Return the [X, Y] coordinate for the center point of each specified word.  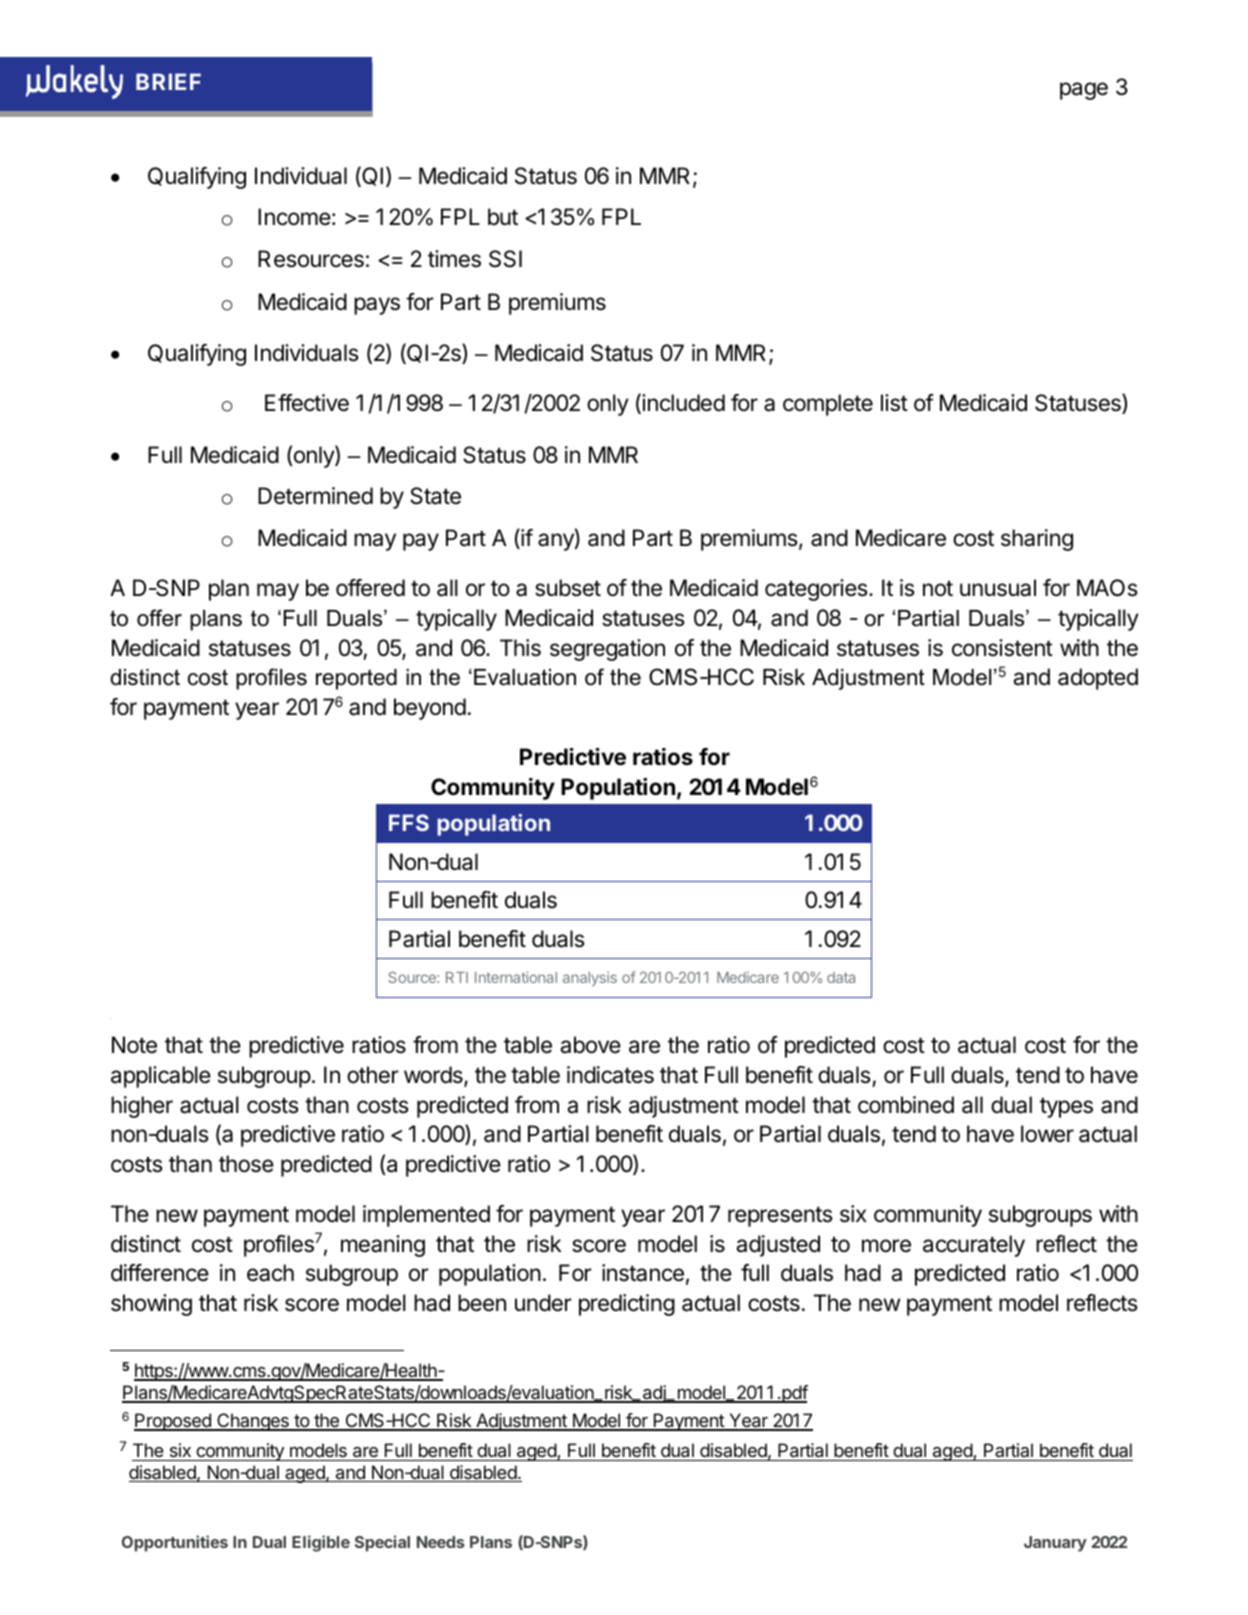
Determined [315, 496]
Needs [441, 1542]
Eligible [321, 1543]
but [503, 217]
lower [1047, 1134]
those [246, 1164]
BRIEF [168, 81]
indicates [610, 1075]
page [1084, 91]
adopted [1098, 679]
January [1055, 1544]
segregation [607, 650]
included [683, 403]
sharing [1037, 540]
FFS [409, 822]
